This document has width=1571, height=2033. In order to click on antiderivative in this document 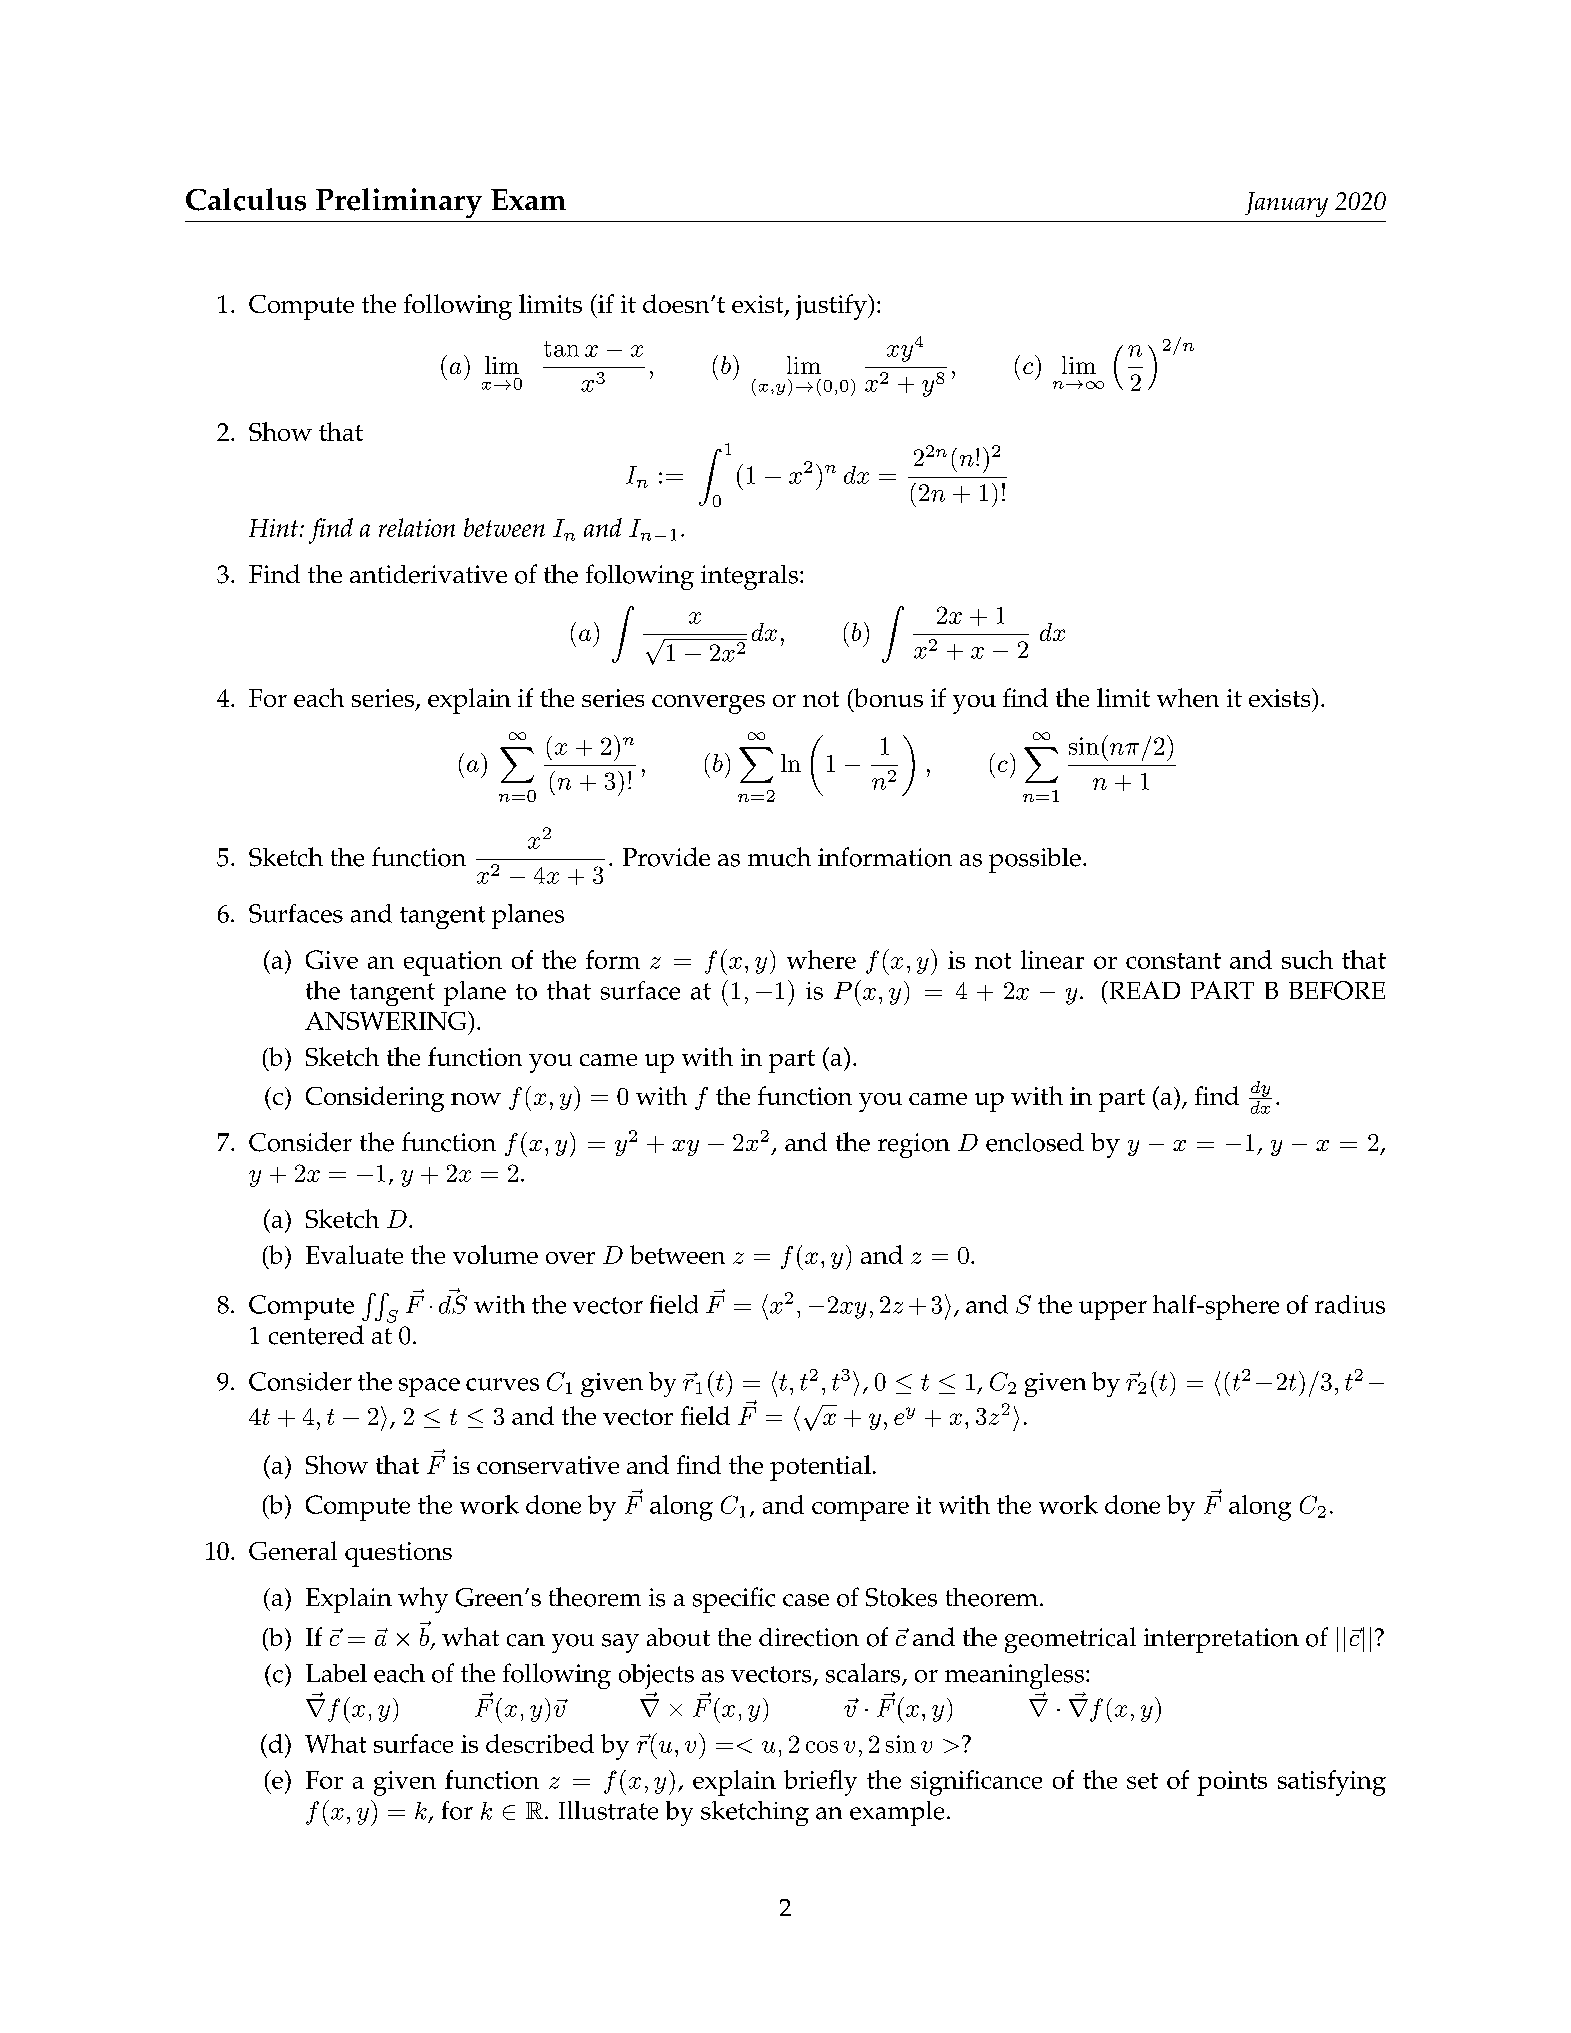, I will do `click(428, 574)`.
